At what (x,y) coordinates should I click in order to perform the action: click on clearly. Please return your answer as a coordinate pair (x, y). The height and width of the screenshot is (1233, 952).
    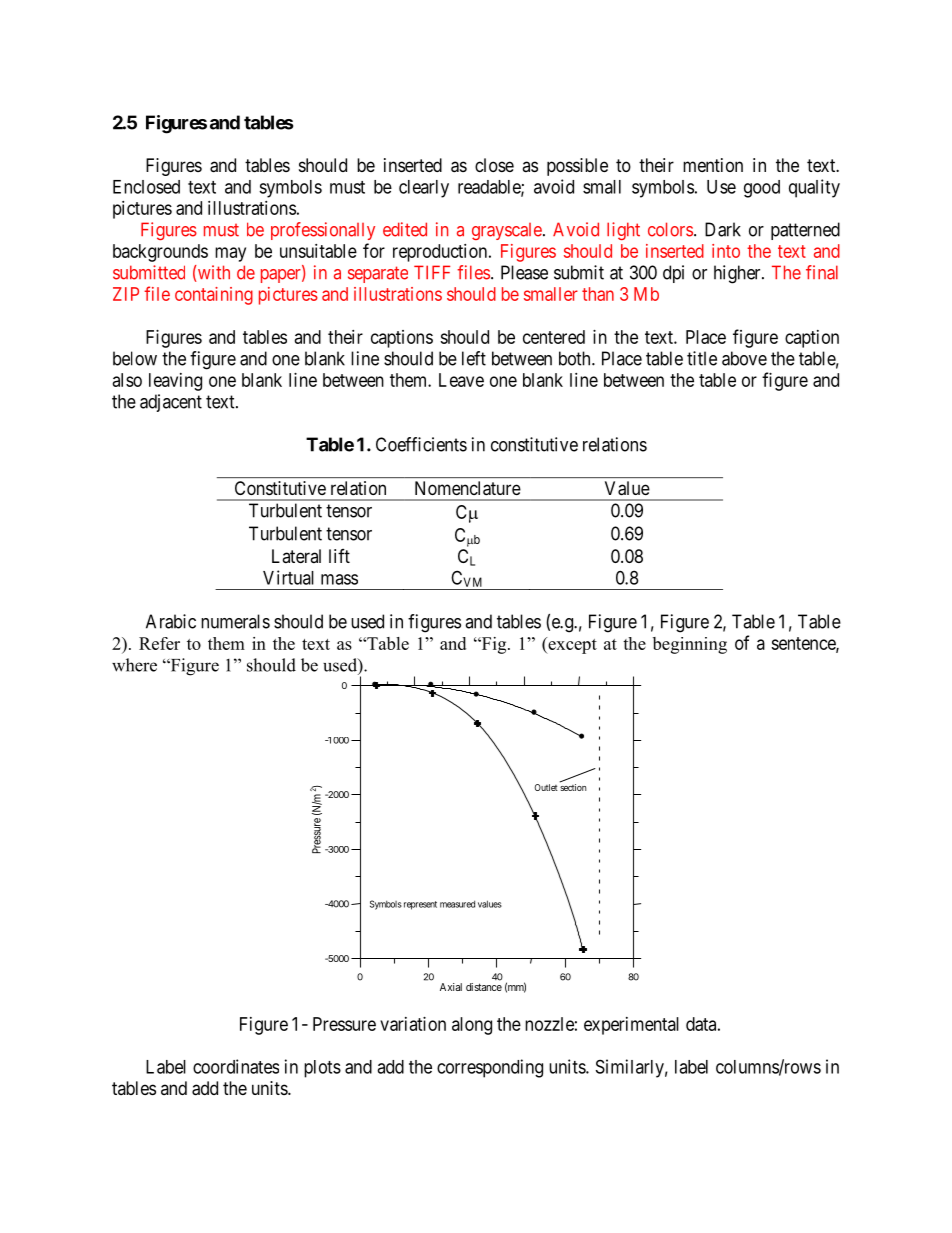
    Looking at the image, I should click on (424, 189).
